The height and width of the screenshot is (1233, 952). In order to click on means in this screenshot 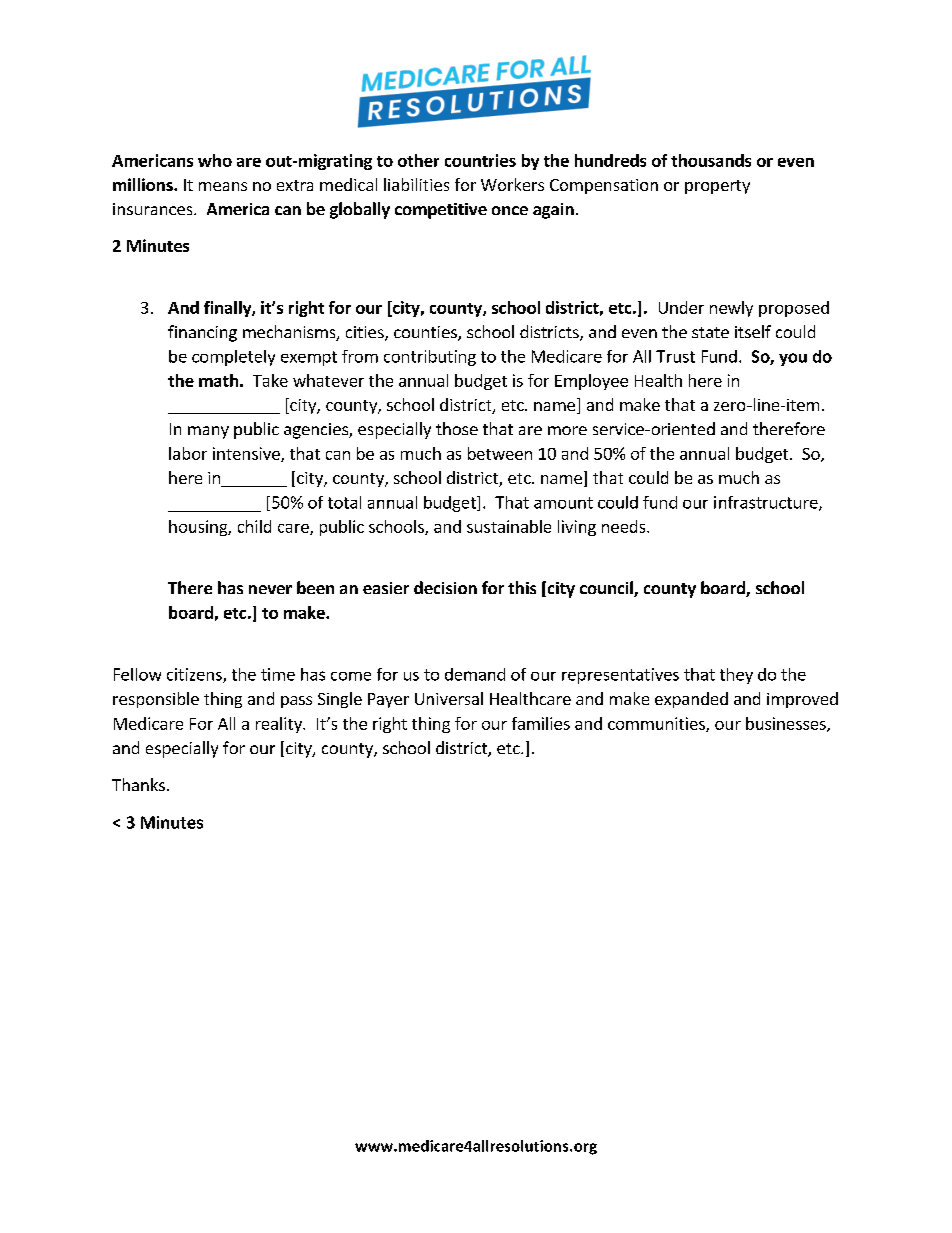, I will do `click(223, 186)`.
